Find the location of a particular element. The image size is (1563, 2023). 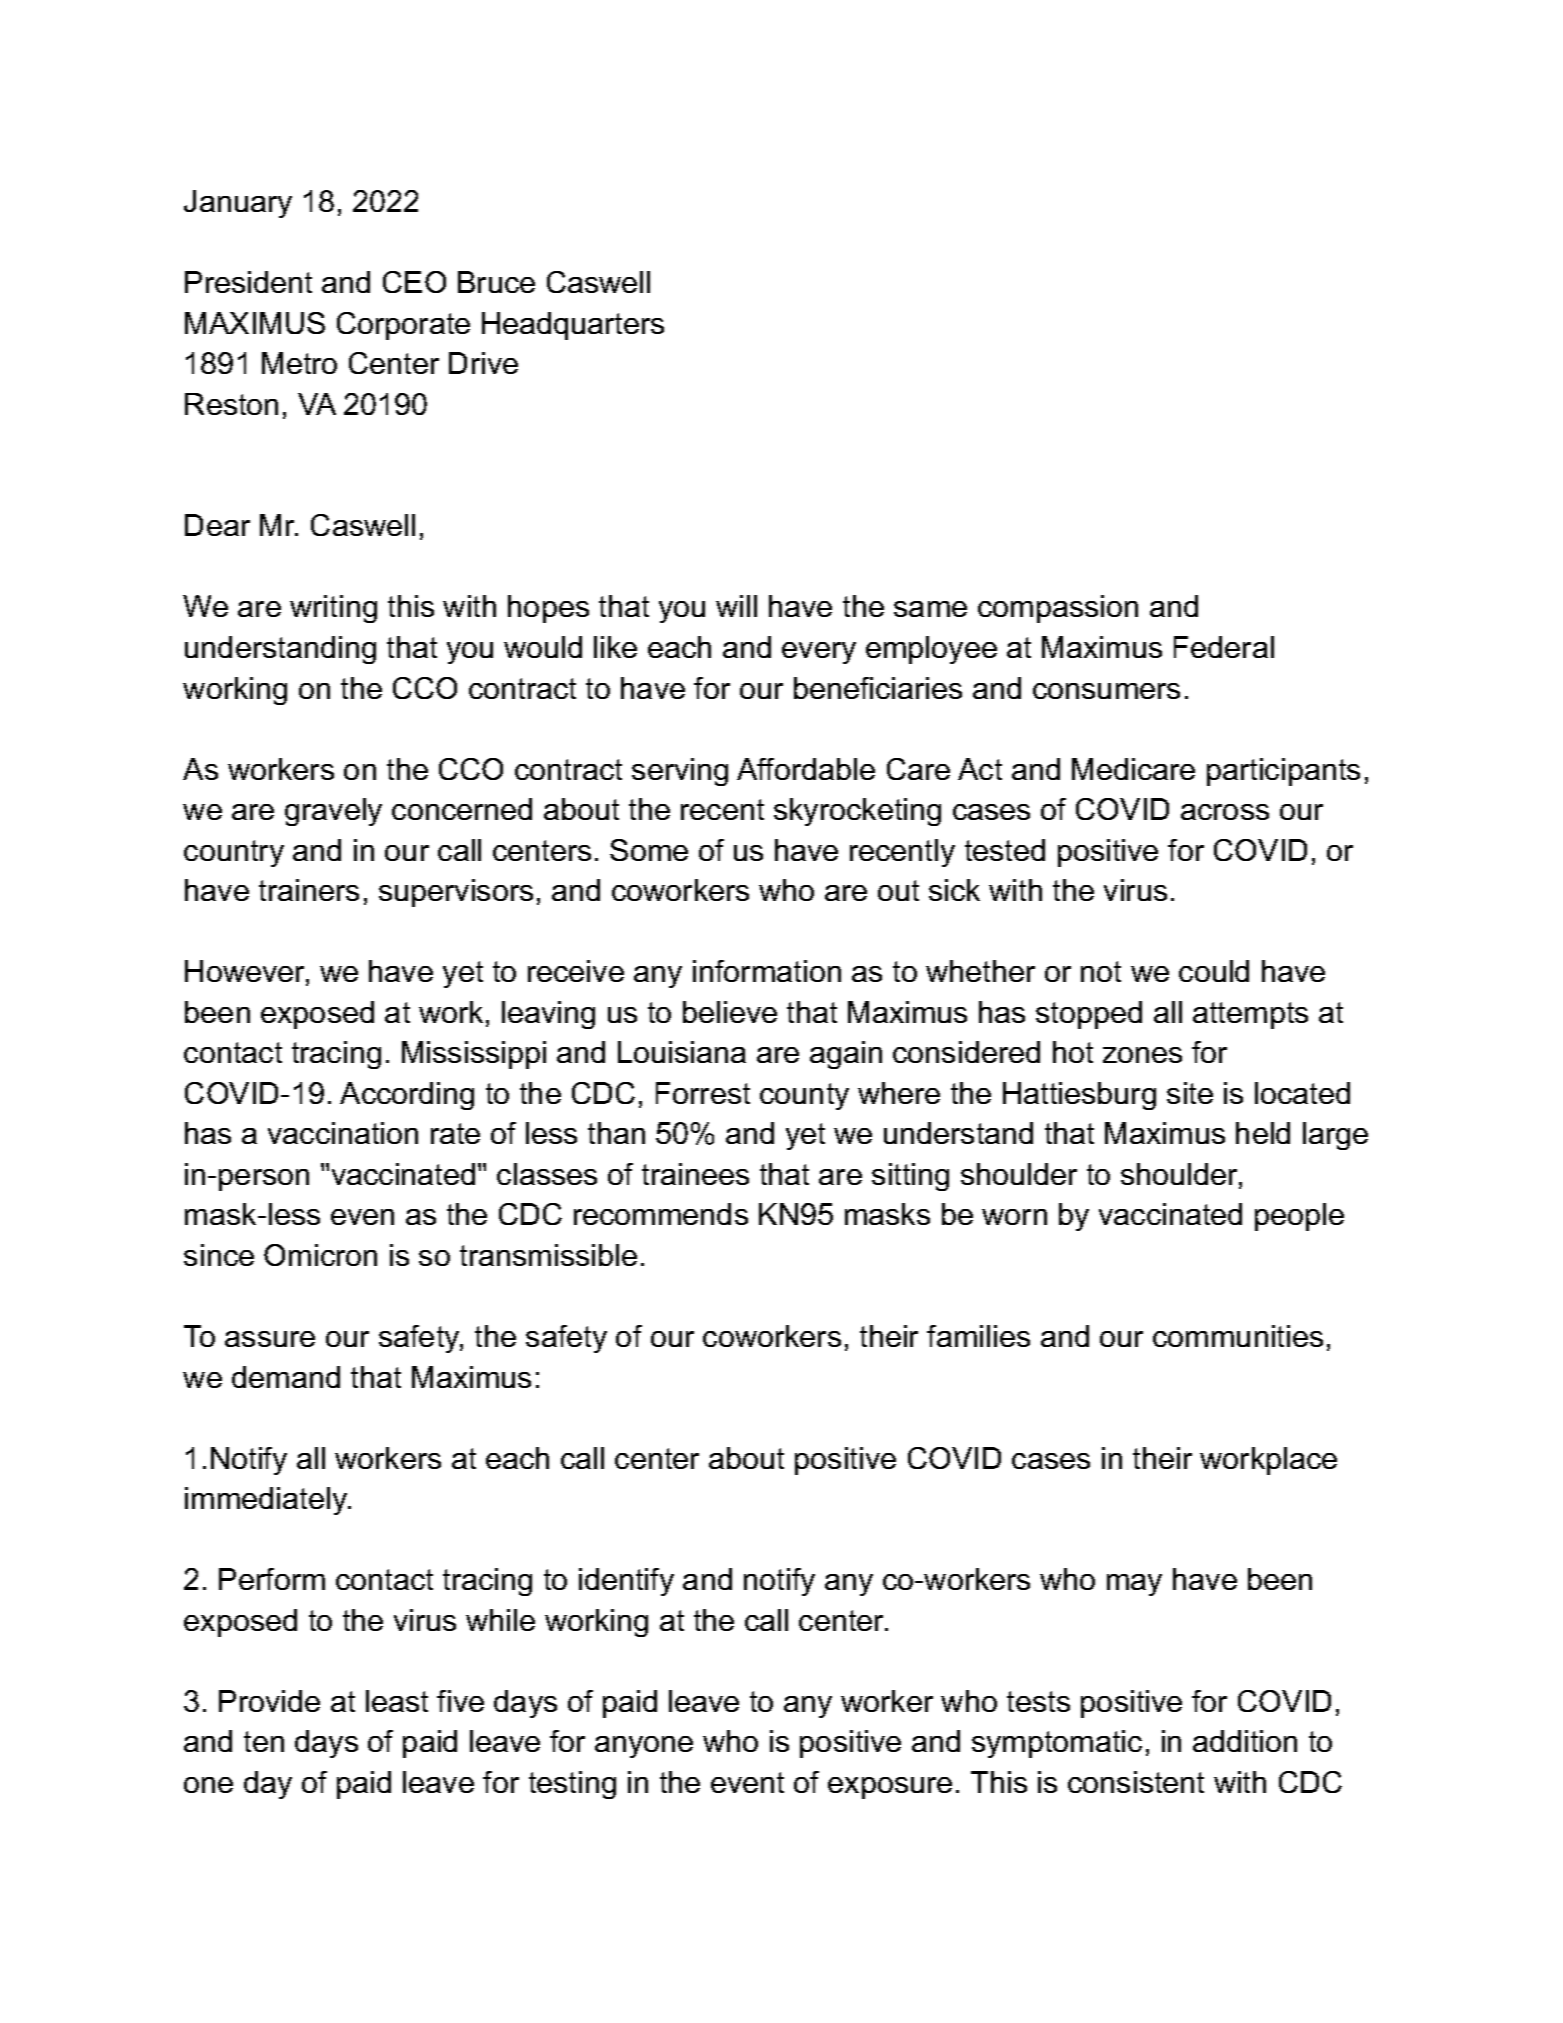

compassion is located at coordinates (1058, 609).
